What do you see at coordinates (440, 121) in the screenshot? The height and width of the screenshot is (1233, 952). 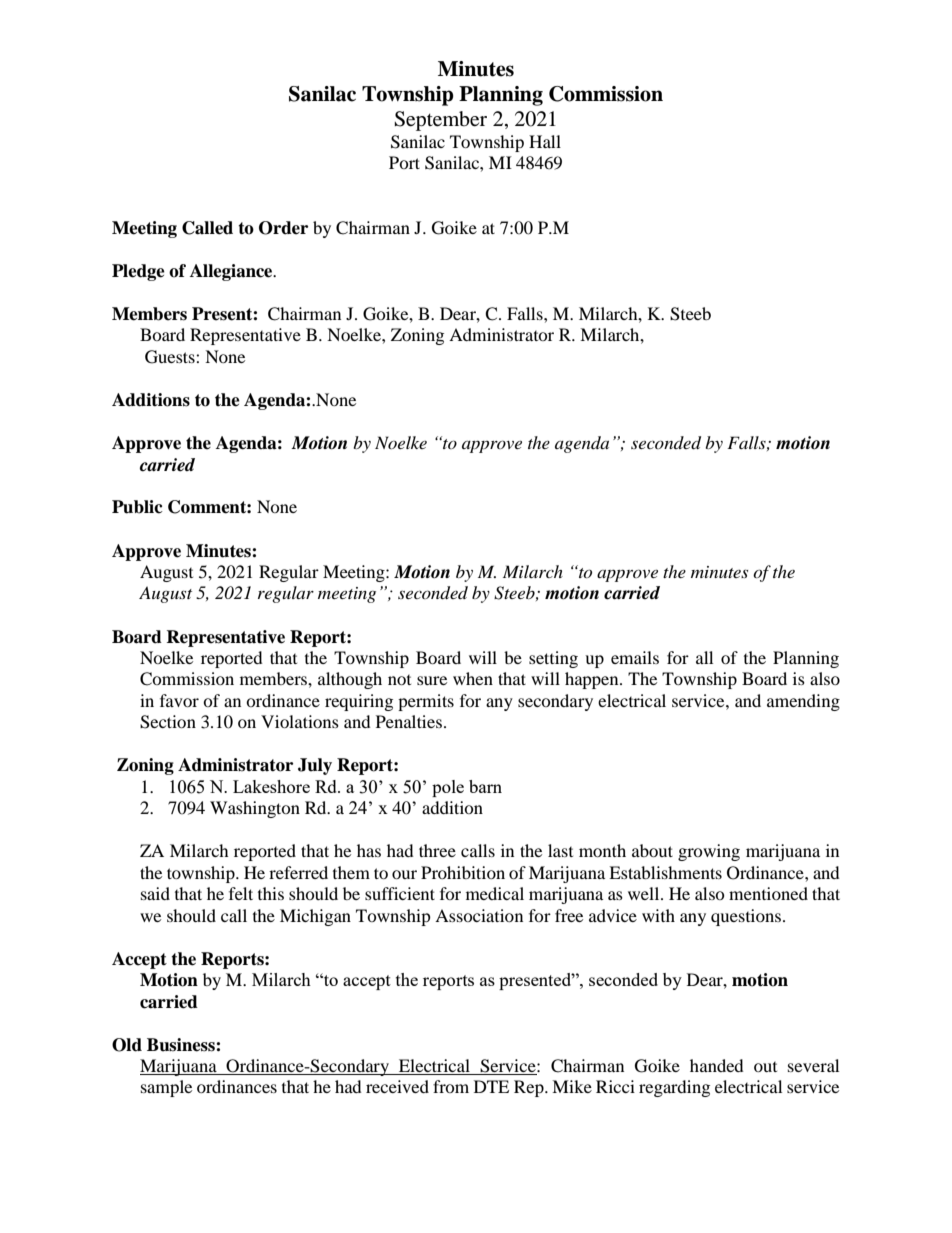 I see `September` at bounding box center [440, 121].
